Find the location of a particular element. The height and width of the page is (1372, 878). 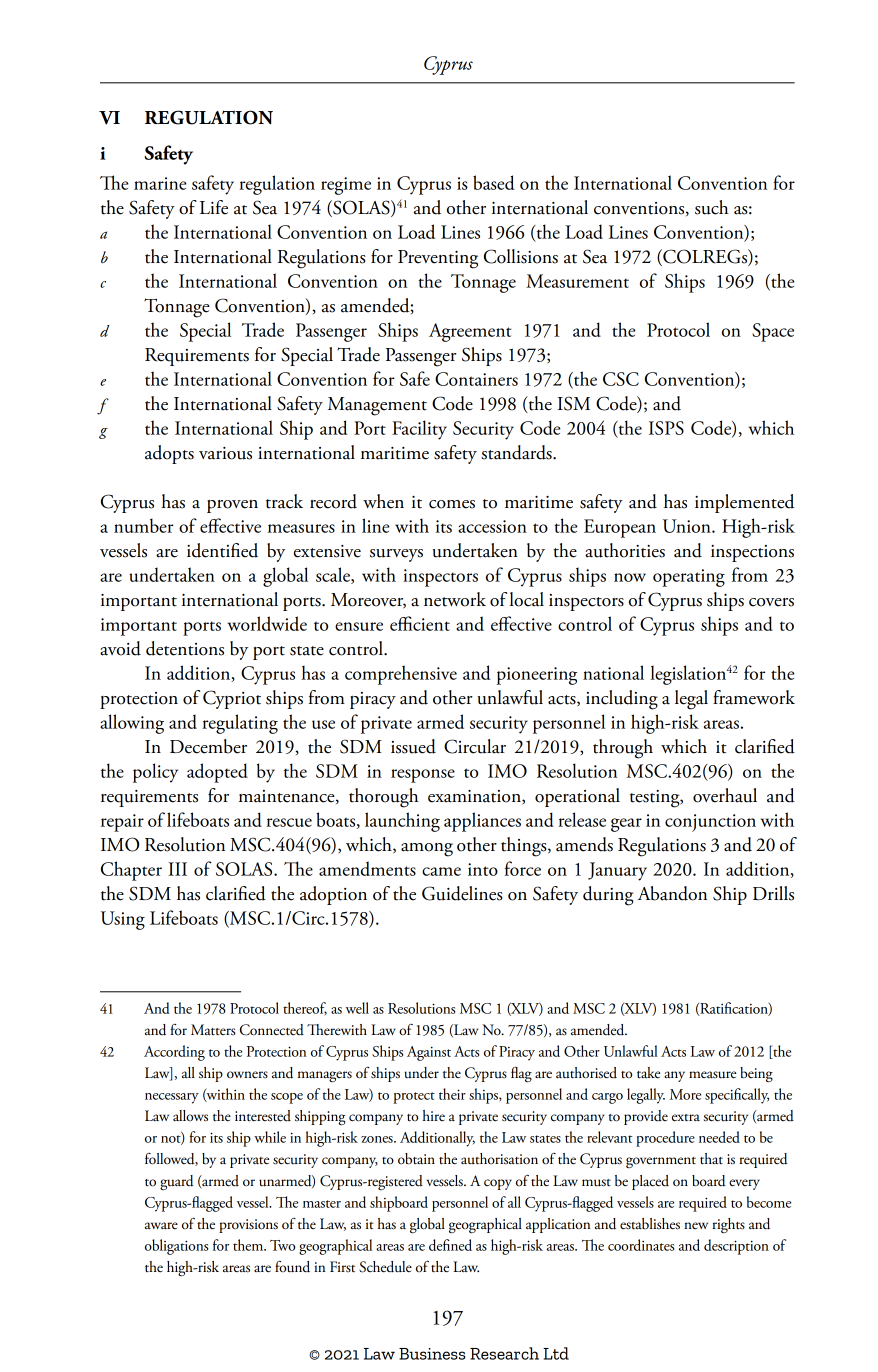

overhaul is located at coordinates (725, 795).
